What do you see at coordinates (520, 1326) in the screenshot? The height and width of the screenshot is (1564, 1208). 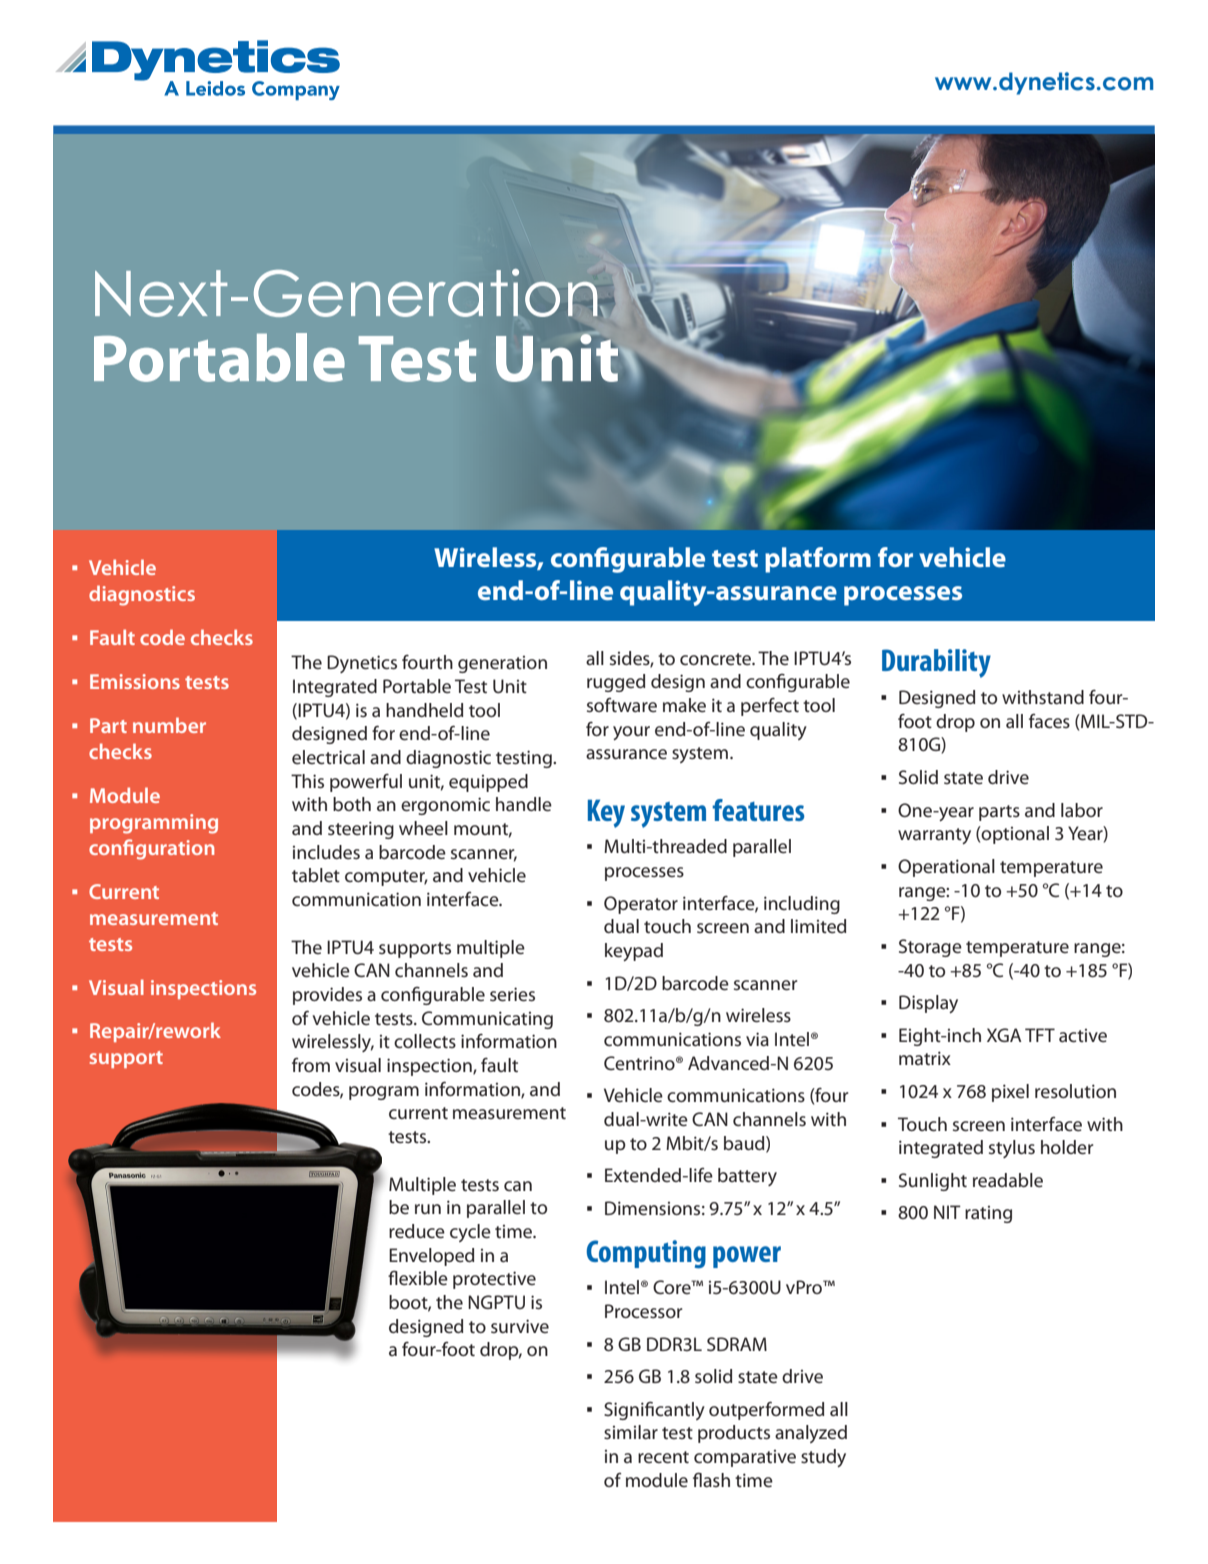 I see `survive` at bounding box center [520, 1326].
